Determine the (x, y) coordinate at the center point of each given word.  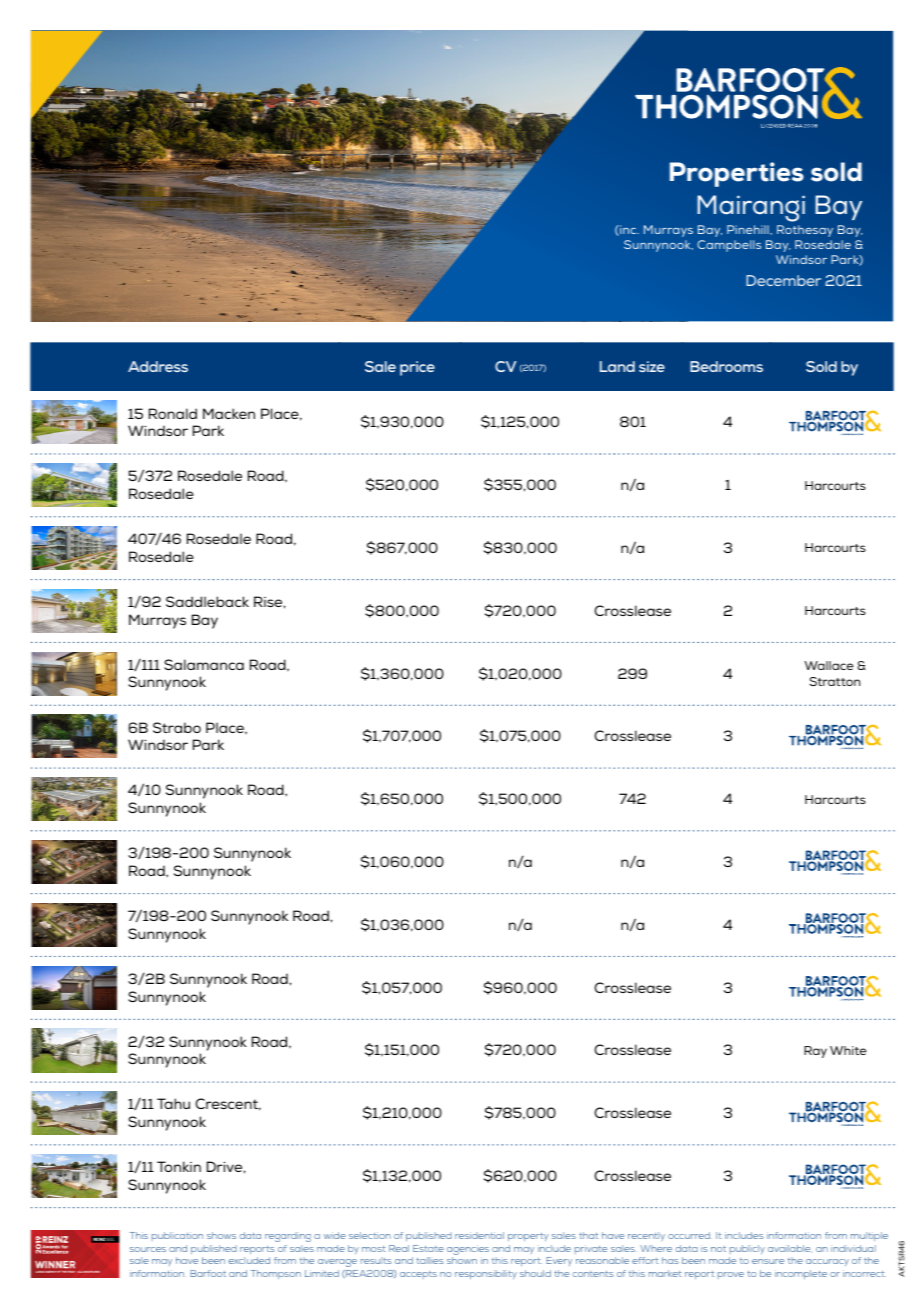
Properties (737, 174)
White (848, 1050)
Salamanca (204, 664)
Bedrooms (726, 366)
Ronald (173, 413)
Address (158, 366)
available (790, 1249)
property (528, 1237)
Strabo (177, 727)
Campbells (729, 246)
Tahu (173, 1103)
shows (221, 1235)
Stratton (834, 681)
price (417, 368)
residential (479, 1235)
